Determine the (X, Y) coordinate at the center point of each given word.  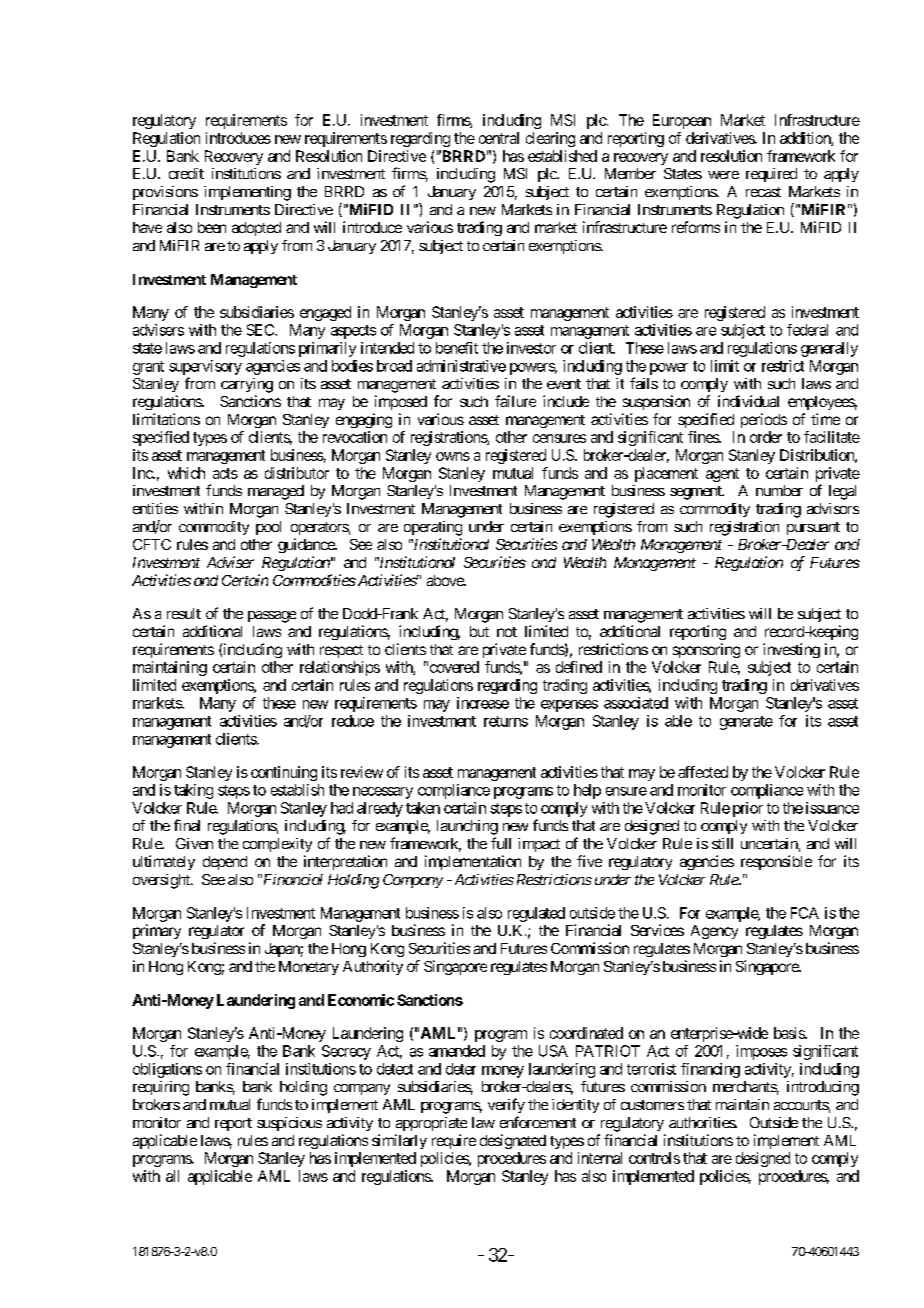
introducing (823, 1088)
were (723, 175)
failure (515, 401)
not (507, 632)
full (501, 843)
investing (791, 650)
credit (186, 173)
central (499, 138)
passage (272, 617)
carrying (247, 385)
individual (748, 401)
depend (225, 863)
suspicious (289, 1124)
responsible (776, 862)
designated (513, 1141)
